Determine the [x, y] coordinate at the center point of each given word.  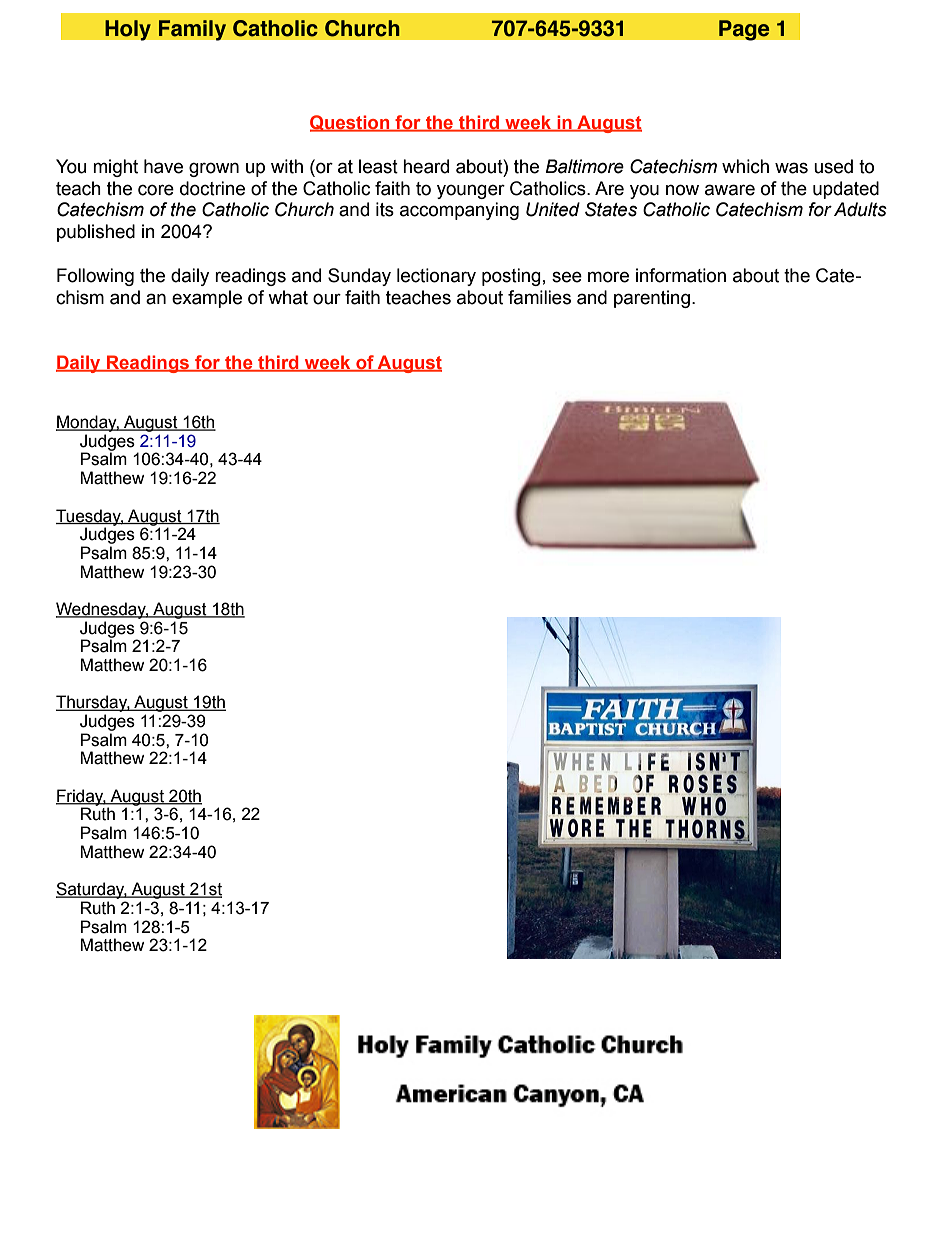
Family [192, 30]
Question [351, 123]
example [207, 299]
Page [744, 30]
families [539, 297]
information [681, 275]
